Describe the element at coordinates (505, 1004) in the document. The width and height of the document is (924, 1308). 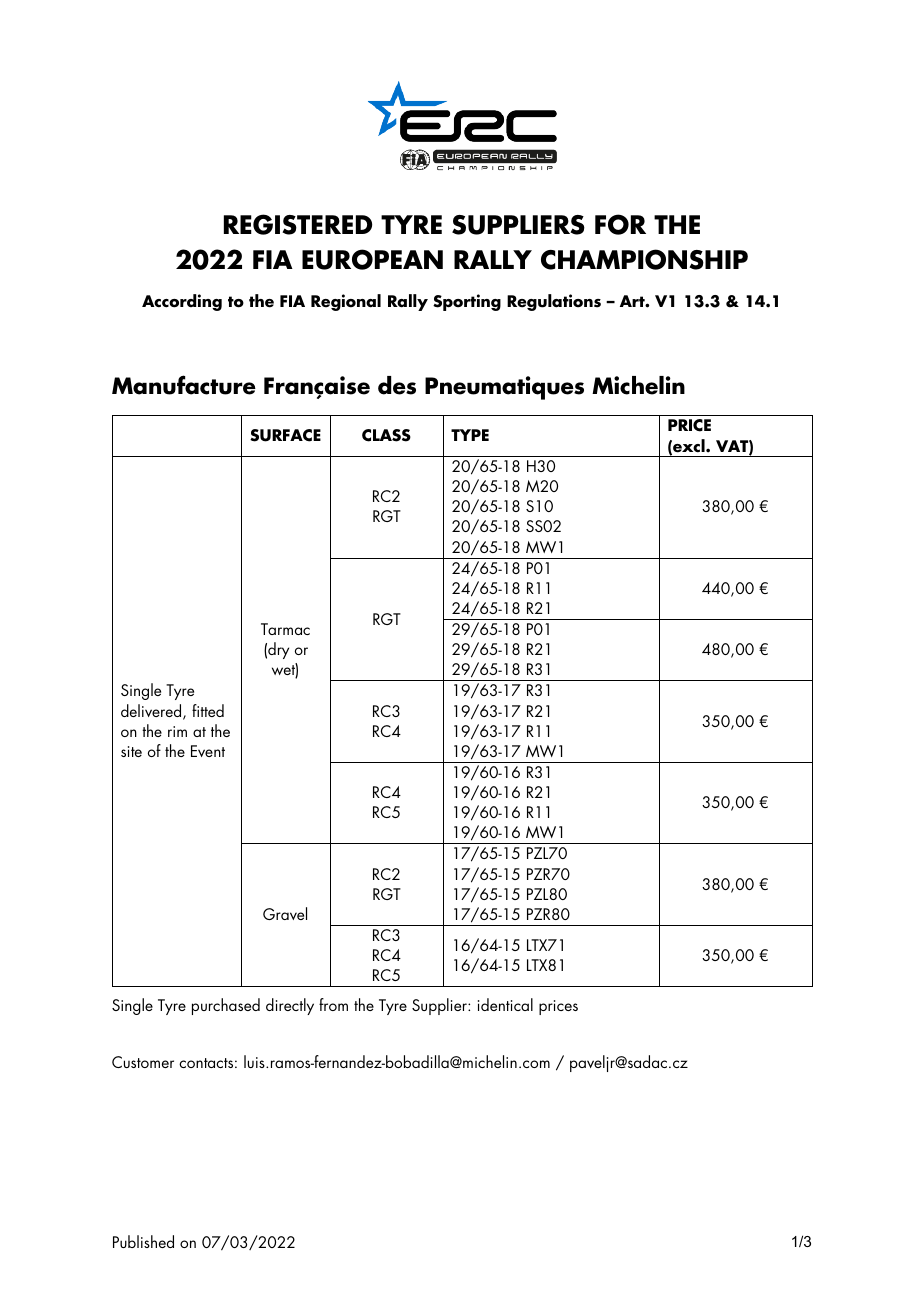
I see `identical` at that location.
